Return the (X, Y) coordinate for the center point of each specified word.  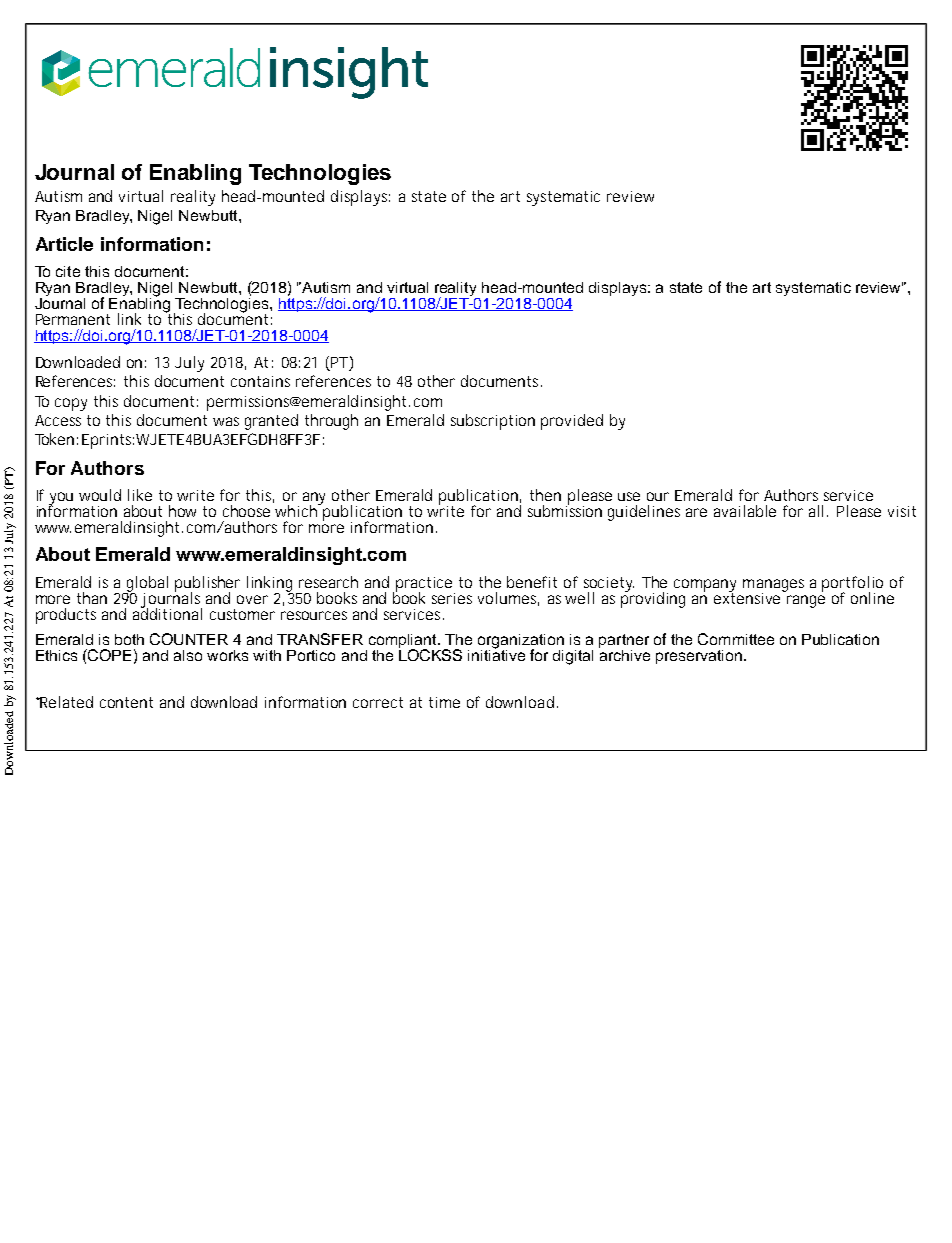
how (182, 511)
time (444, 702)
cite (68, 271)
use (629, 496)
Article (64, 244)
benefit (532, 582)
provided (572, 422)
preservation (700, 657)
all (816, 511)
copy (71, 404)
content (126, 702)
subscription (493, 422)
